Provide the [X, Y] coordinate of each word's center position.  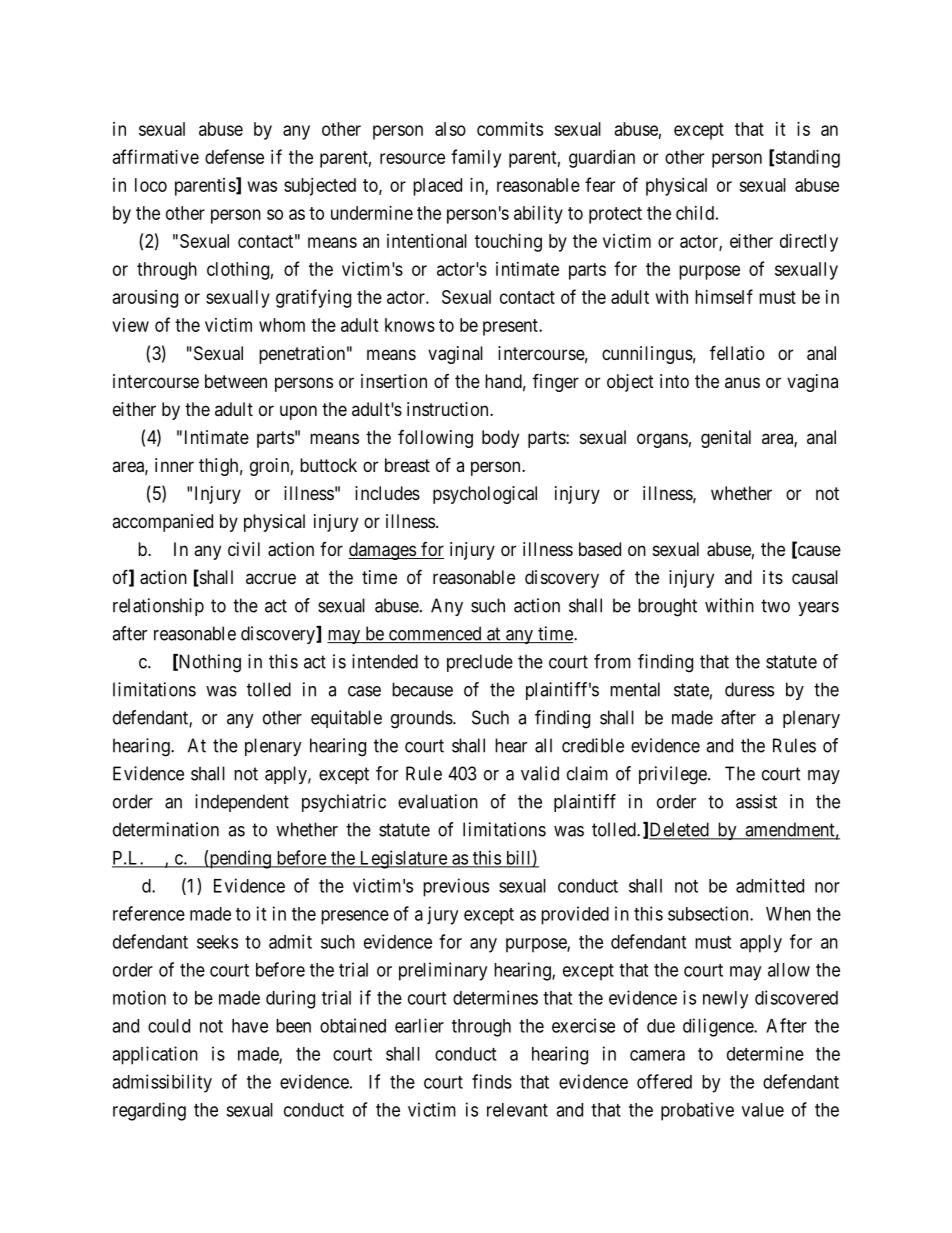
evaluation [438, 801]
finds [492, 1081]
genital [726, 439]
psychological [485, 495]
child [695, 213]
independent [242, 803]
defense [234, 156]
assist [756, 801]
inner [174, 465]
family [476, 158]
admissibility [162, 1083]
